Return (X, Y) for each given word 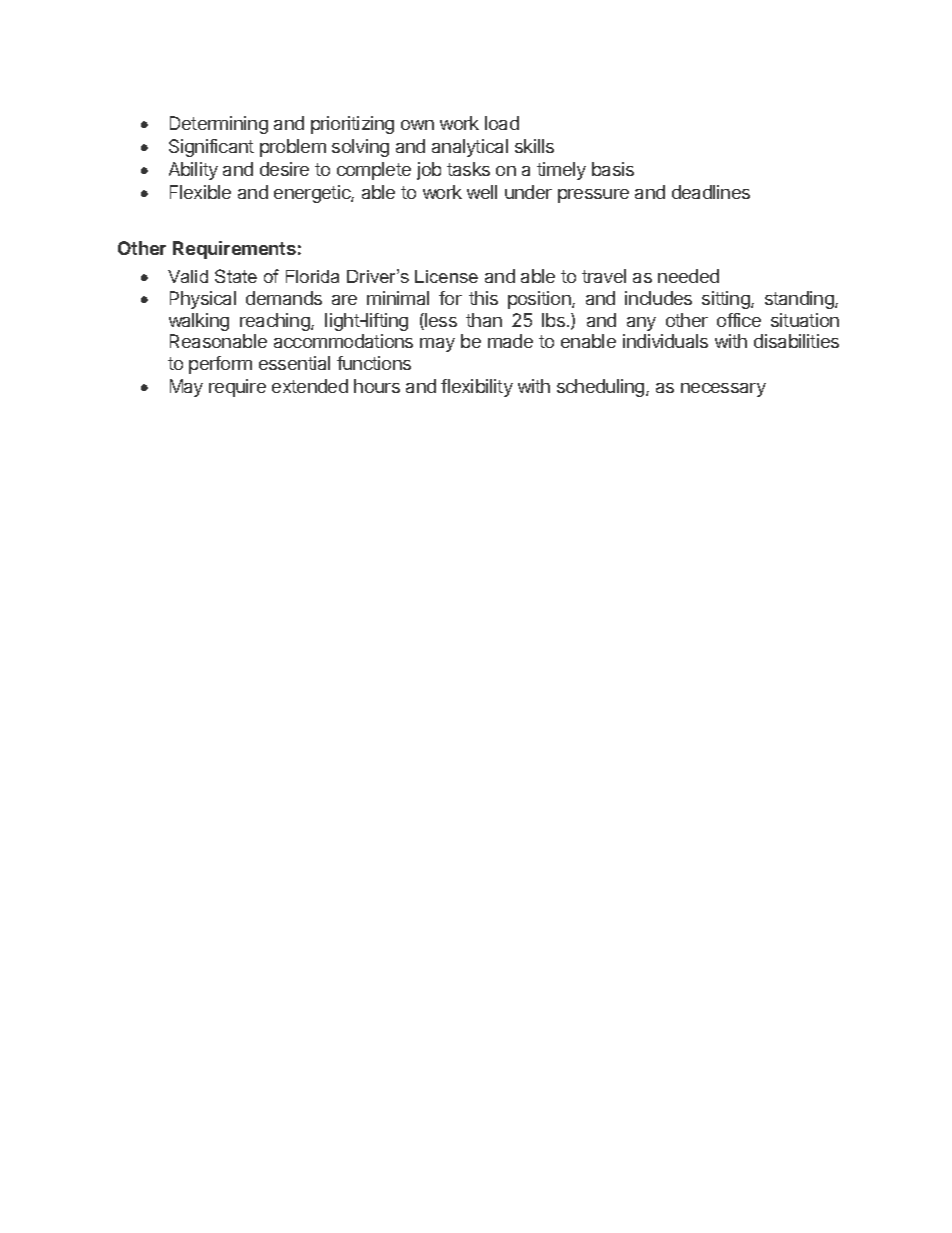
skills (534, 146)
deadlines (711, 192)
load (502, 123)
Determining (219, 125)
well (482, 192)
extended (310, 386)
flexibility (477, 388)
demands (284, 298)
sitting (727, 300)
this (483, 298)
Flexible (200, 192)
